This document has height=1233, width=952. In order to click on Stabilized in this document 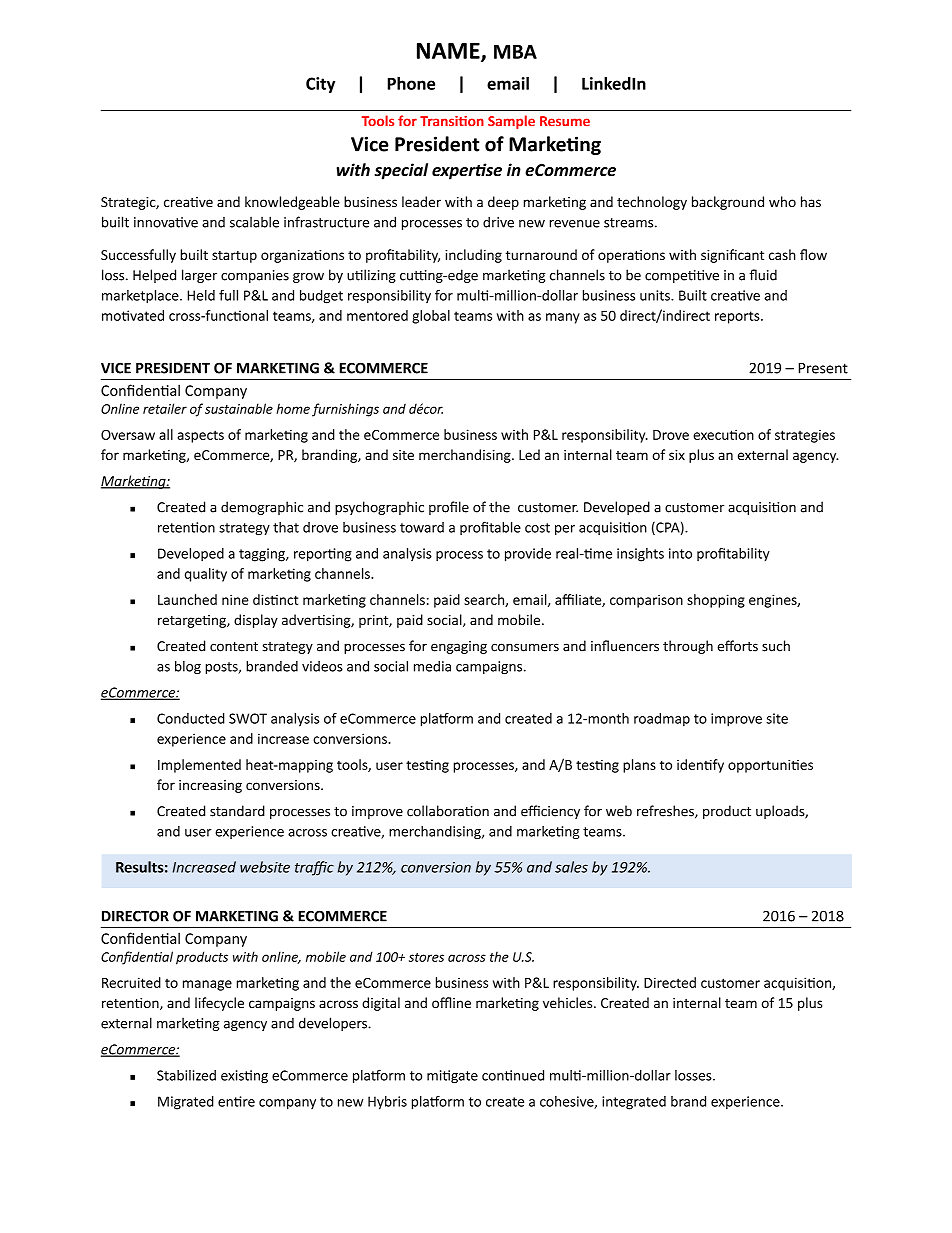, I will do `click(186, 1075)`.
